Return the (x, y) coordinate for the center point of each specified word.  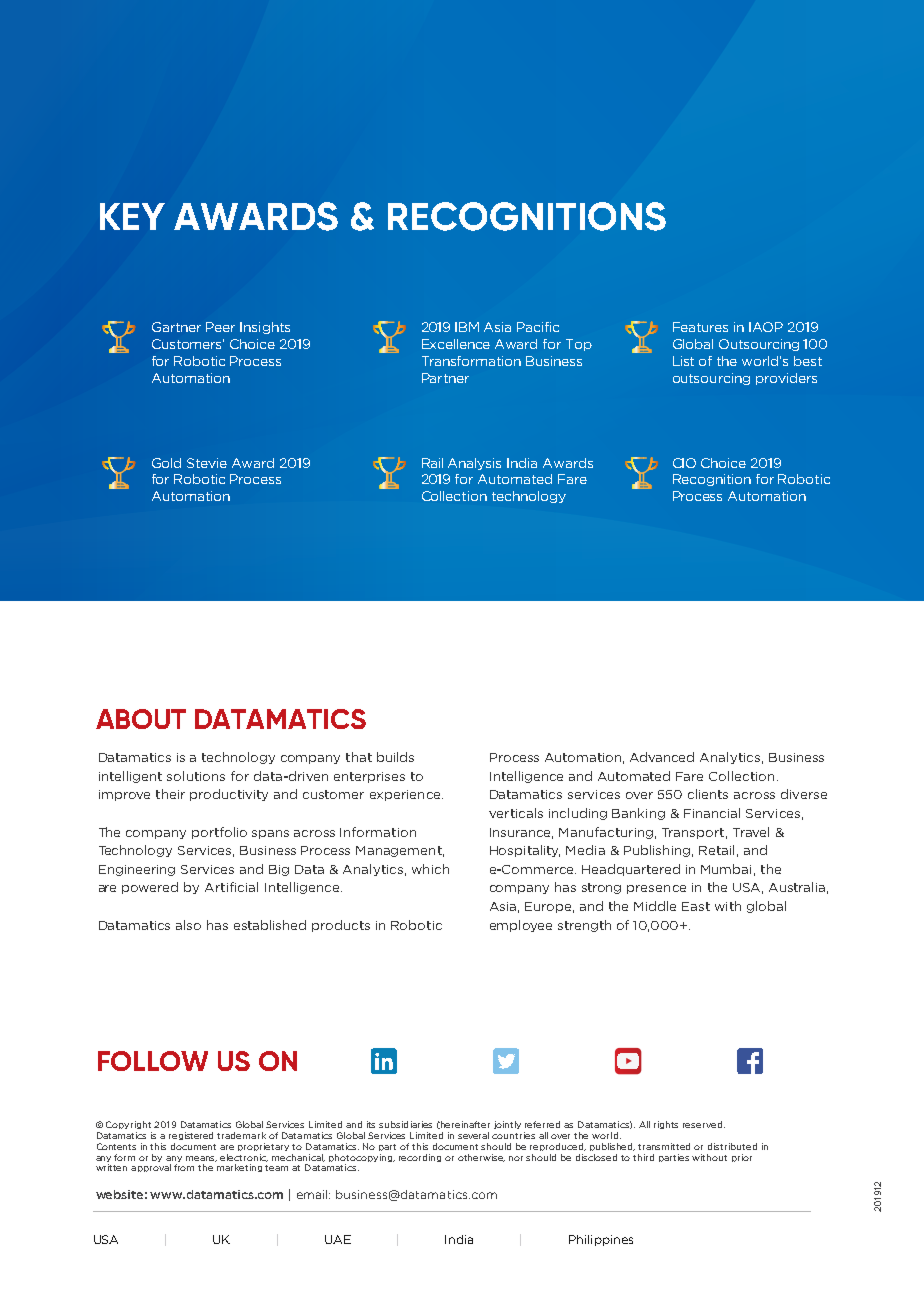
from (184, 1167)
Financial (712, 813)
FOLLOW (153, 1061)
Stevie (207, 463)
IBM (467, 327)
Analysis (474, 464)
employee (521, 926)
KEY (132, 216)
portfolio (219, 833)
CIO (684, 463)
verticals (516, 813)
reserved (702, 1124)
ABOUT (141, 719)
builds (395, 757)
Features (700, 327)
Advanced (662, 757)
